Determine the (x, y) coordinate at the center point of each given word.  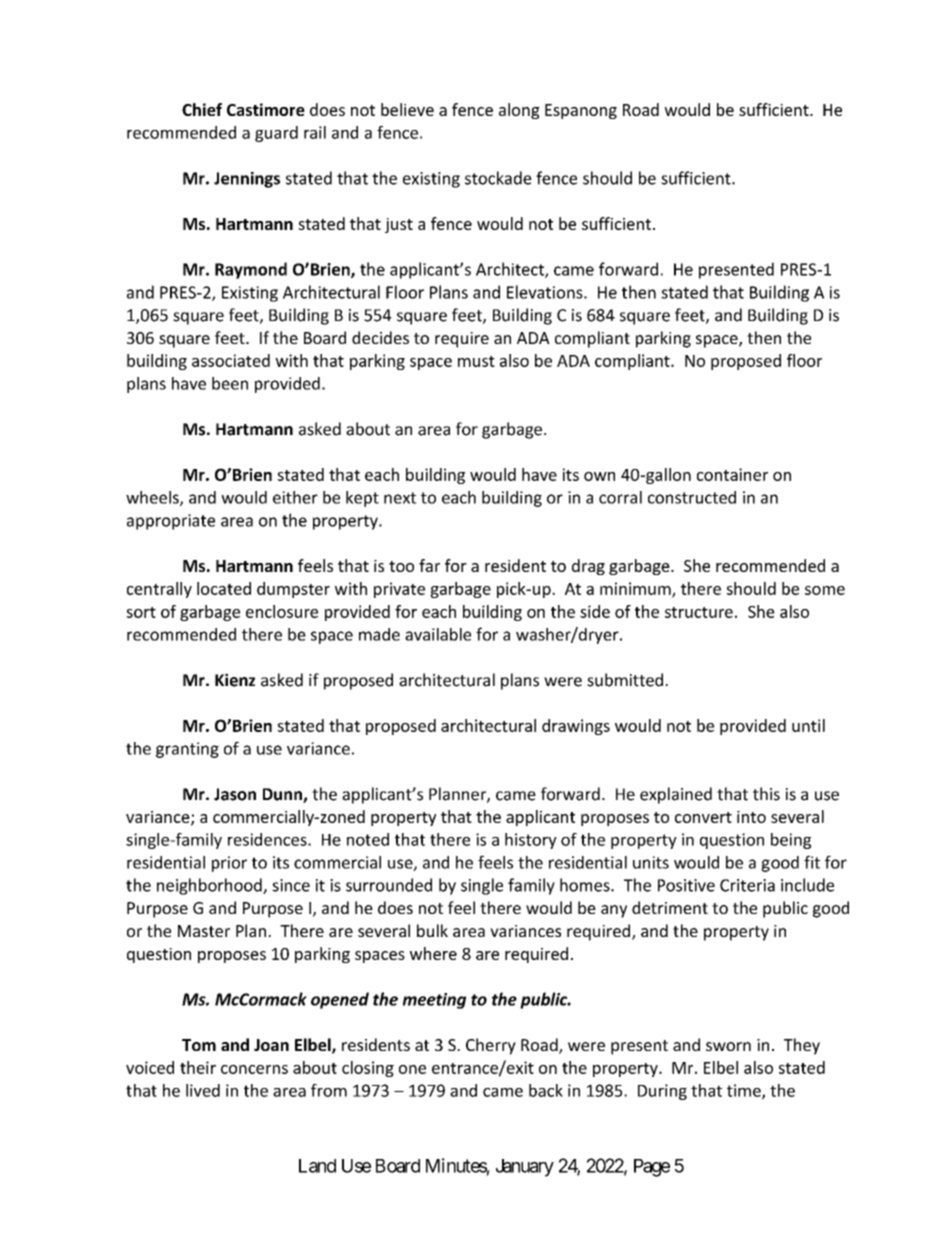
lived (203, 1090)
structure (699, 612)
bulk (432, 930)
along (519, 111)
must (476, 361)
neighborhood (210, 886)
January (525, 1168)
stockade (498, 178)
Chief (202, 109)
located (224, 588)
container (732, 474)
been (230, 383)
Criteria (747, 885)
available (438, 634)
